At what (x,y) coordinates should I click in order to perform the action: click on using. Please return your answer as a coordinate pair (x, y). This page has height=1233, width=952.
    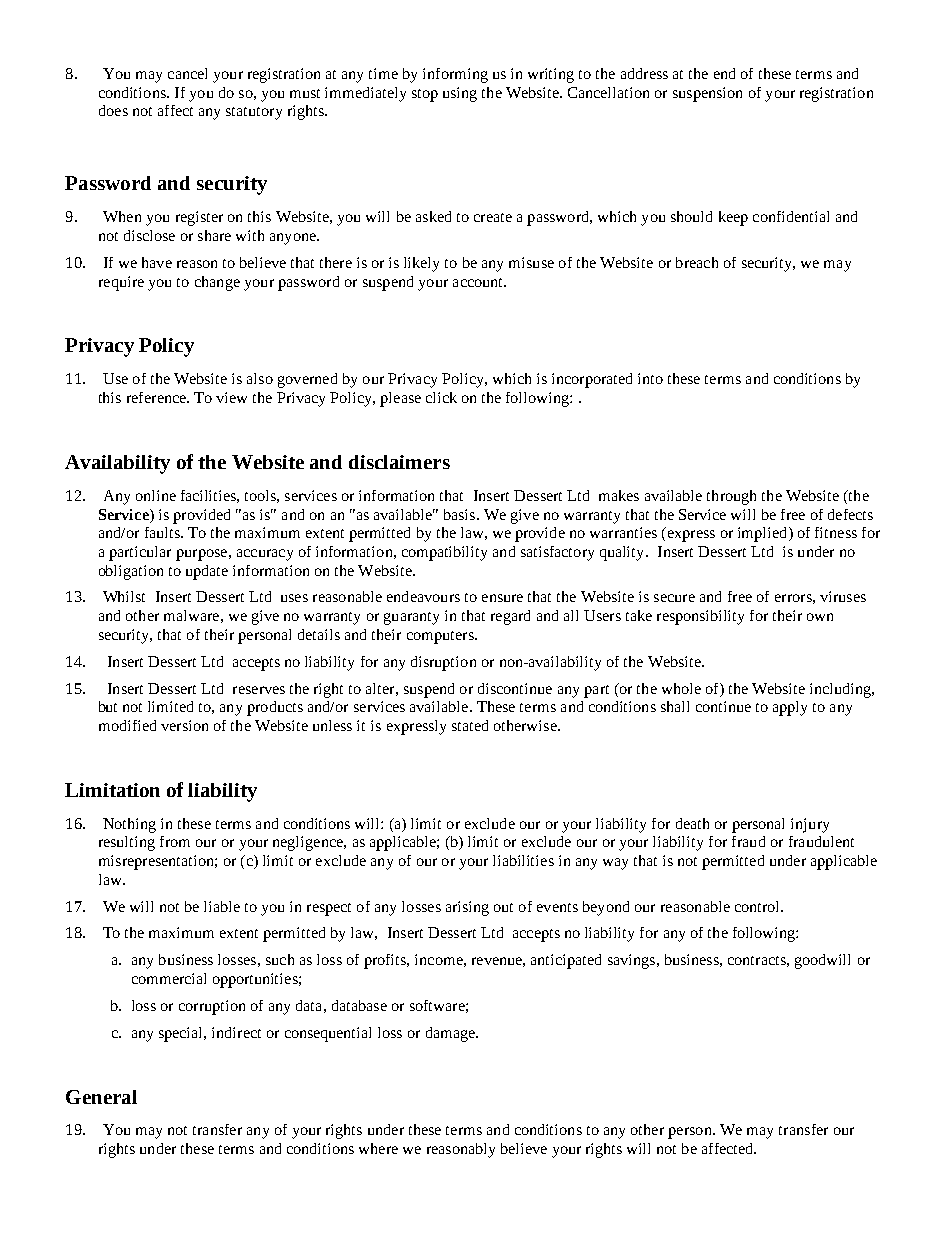
    Looking at the image, I should click on (460, 94).
